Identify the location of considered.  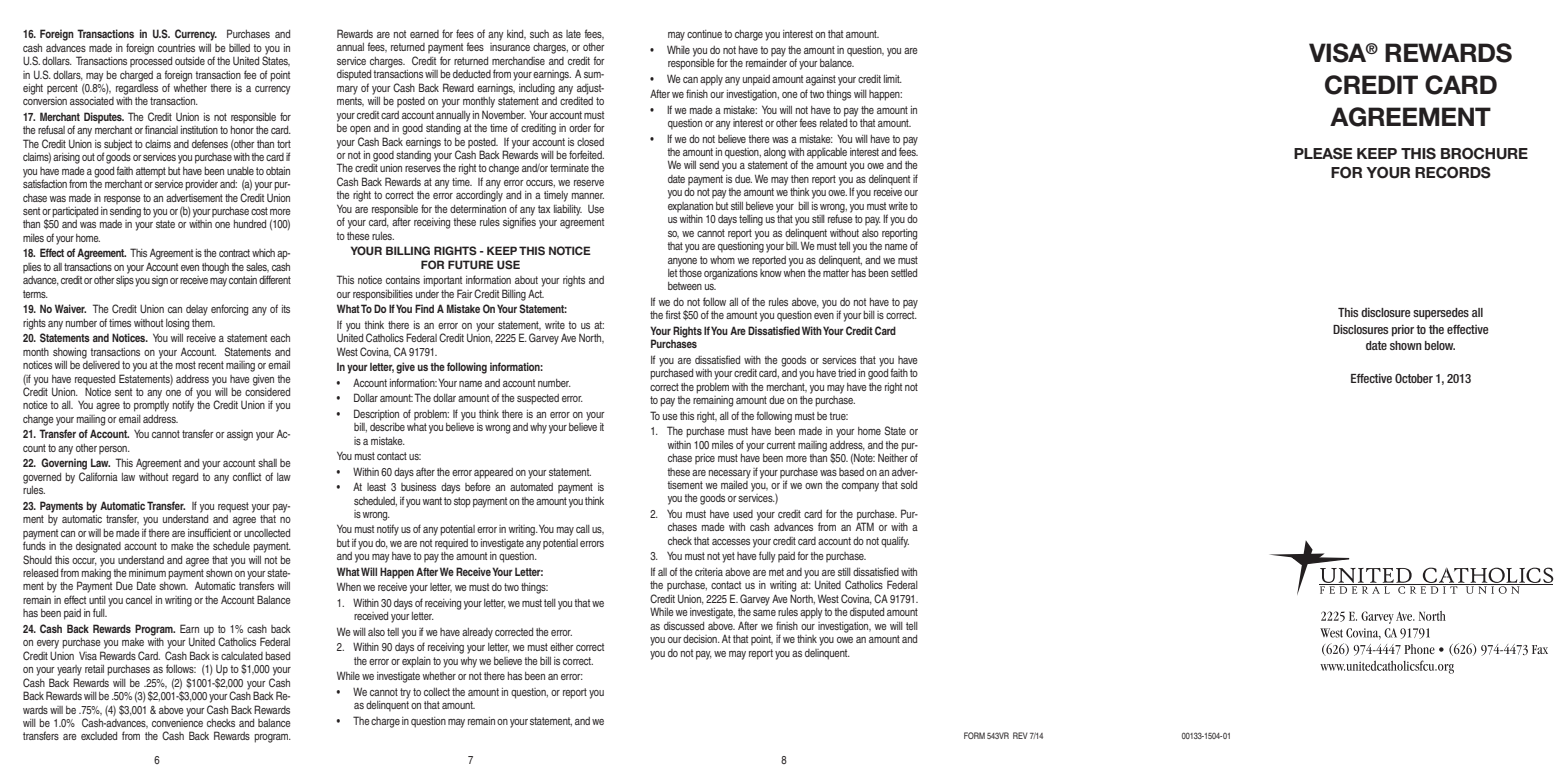
(267, 390).
